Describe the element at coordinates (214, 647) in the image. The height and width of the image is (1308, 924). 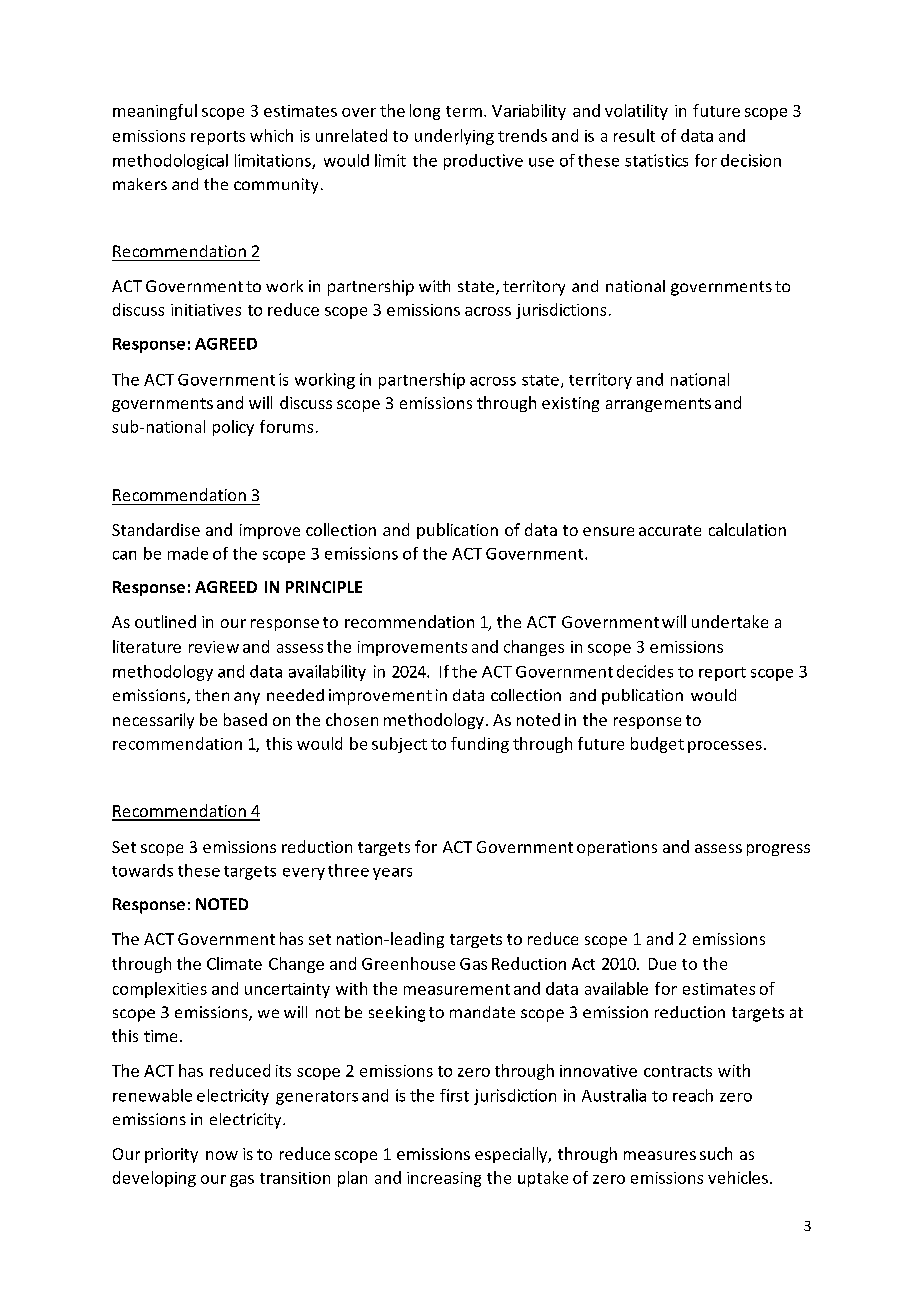
I see `review` at that location.
